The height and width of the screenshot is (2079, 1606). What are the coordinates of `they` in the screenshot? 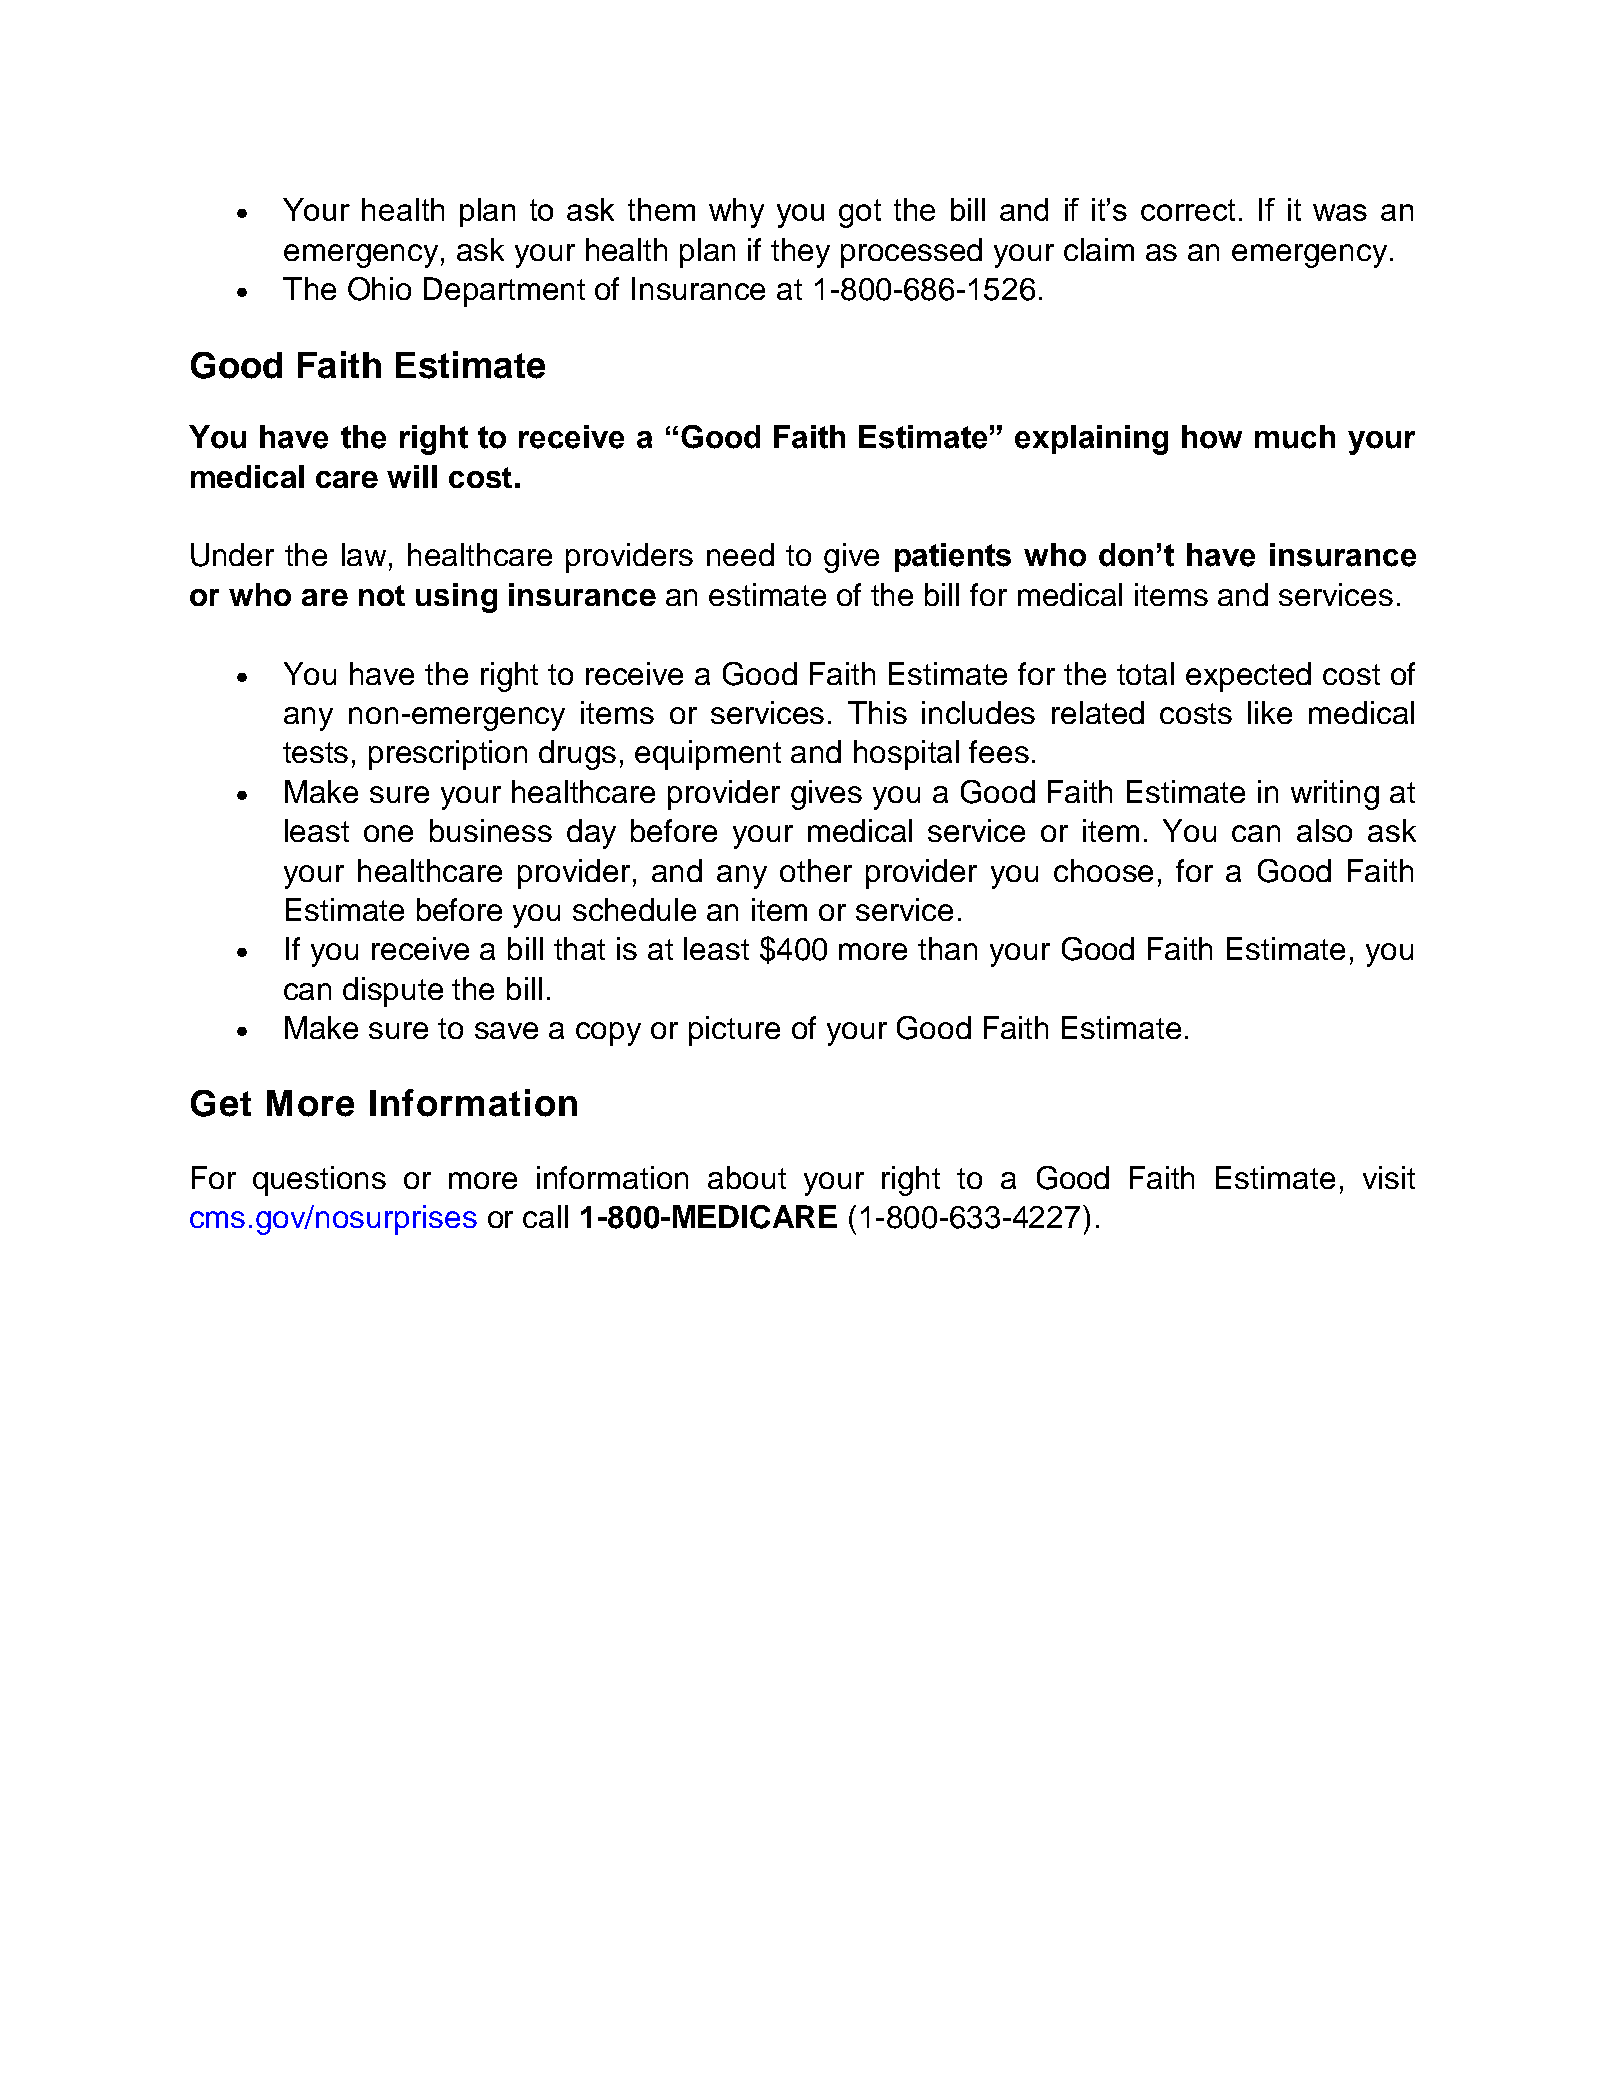 It's located at (800, 253).
